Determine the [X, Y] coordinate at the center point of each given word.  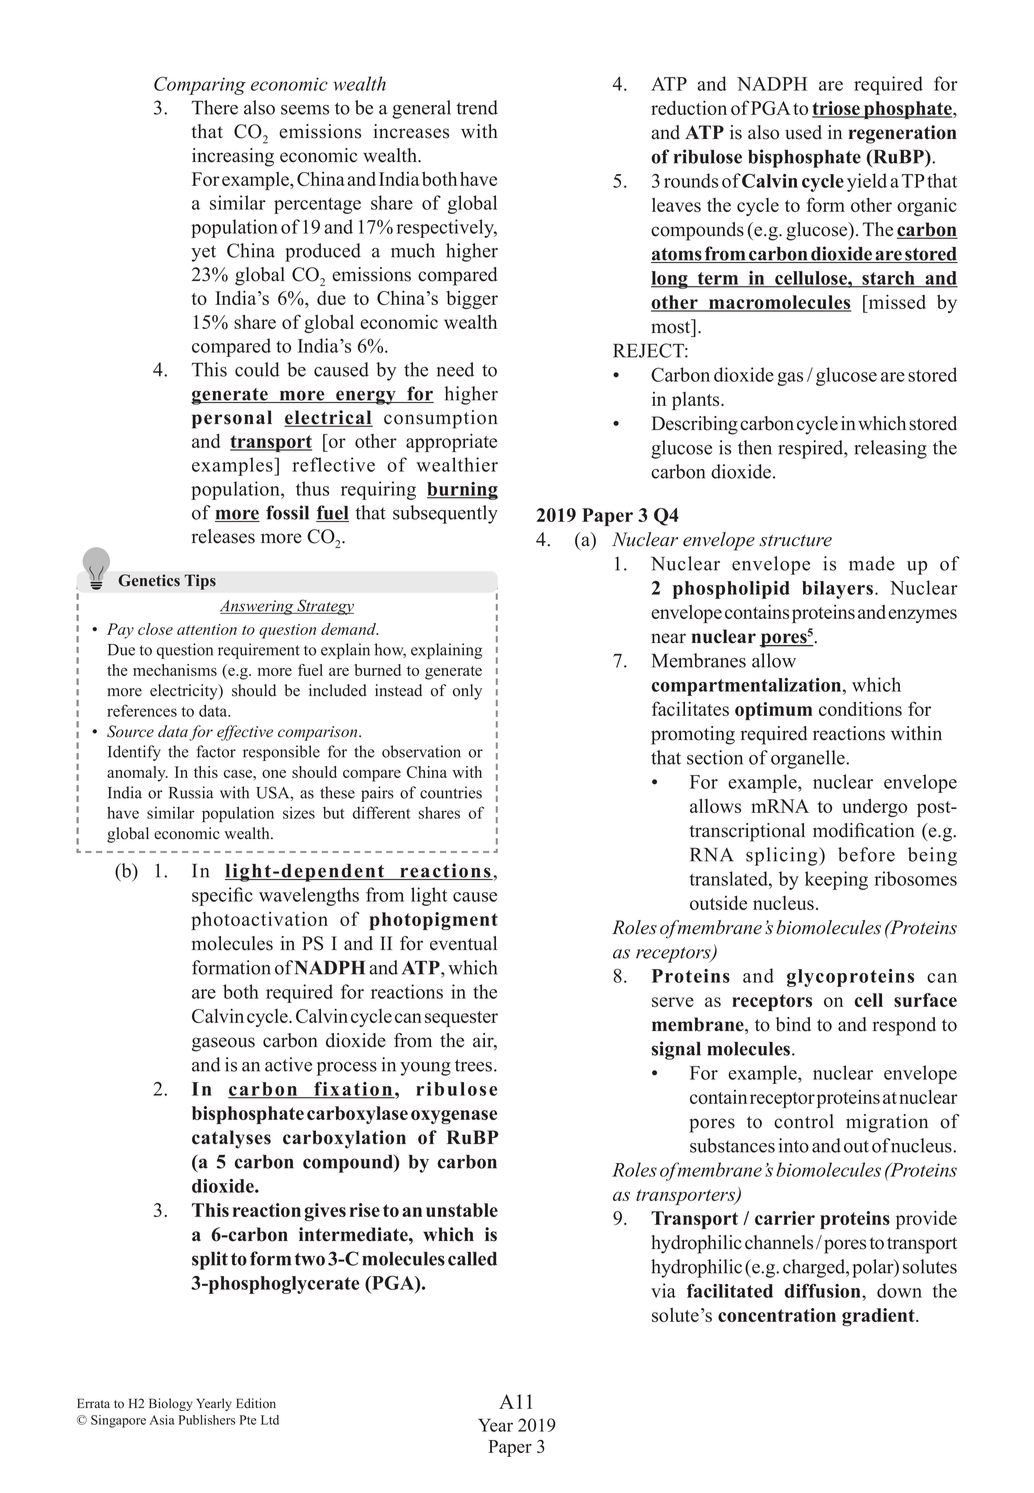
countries [451, 792]
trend [477, 107]
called [472, 1259]
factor [216, 751]
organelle [809, 759]
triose [837, 109]
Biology [171, 1404]
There [215, 107]
